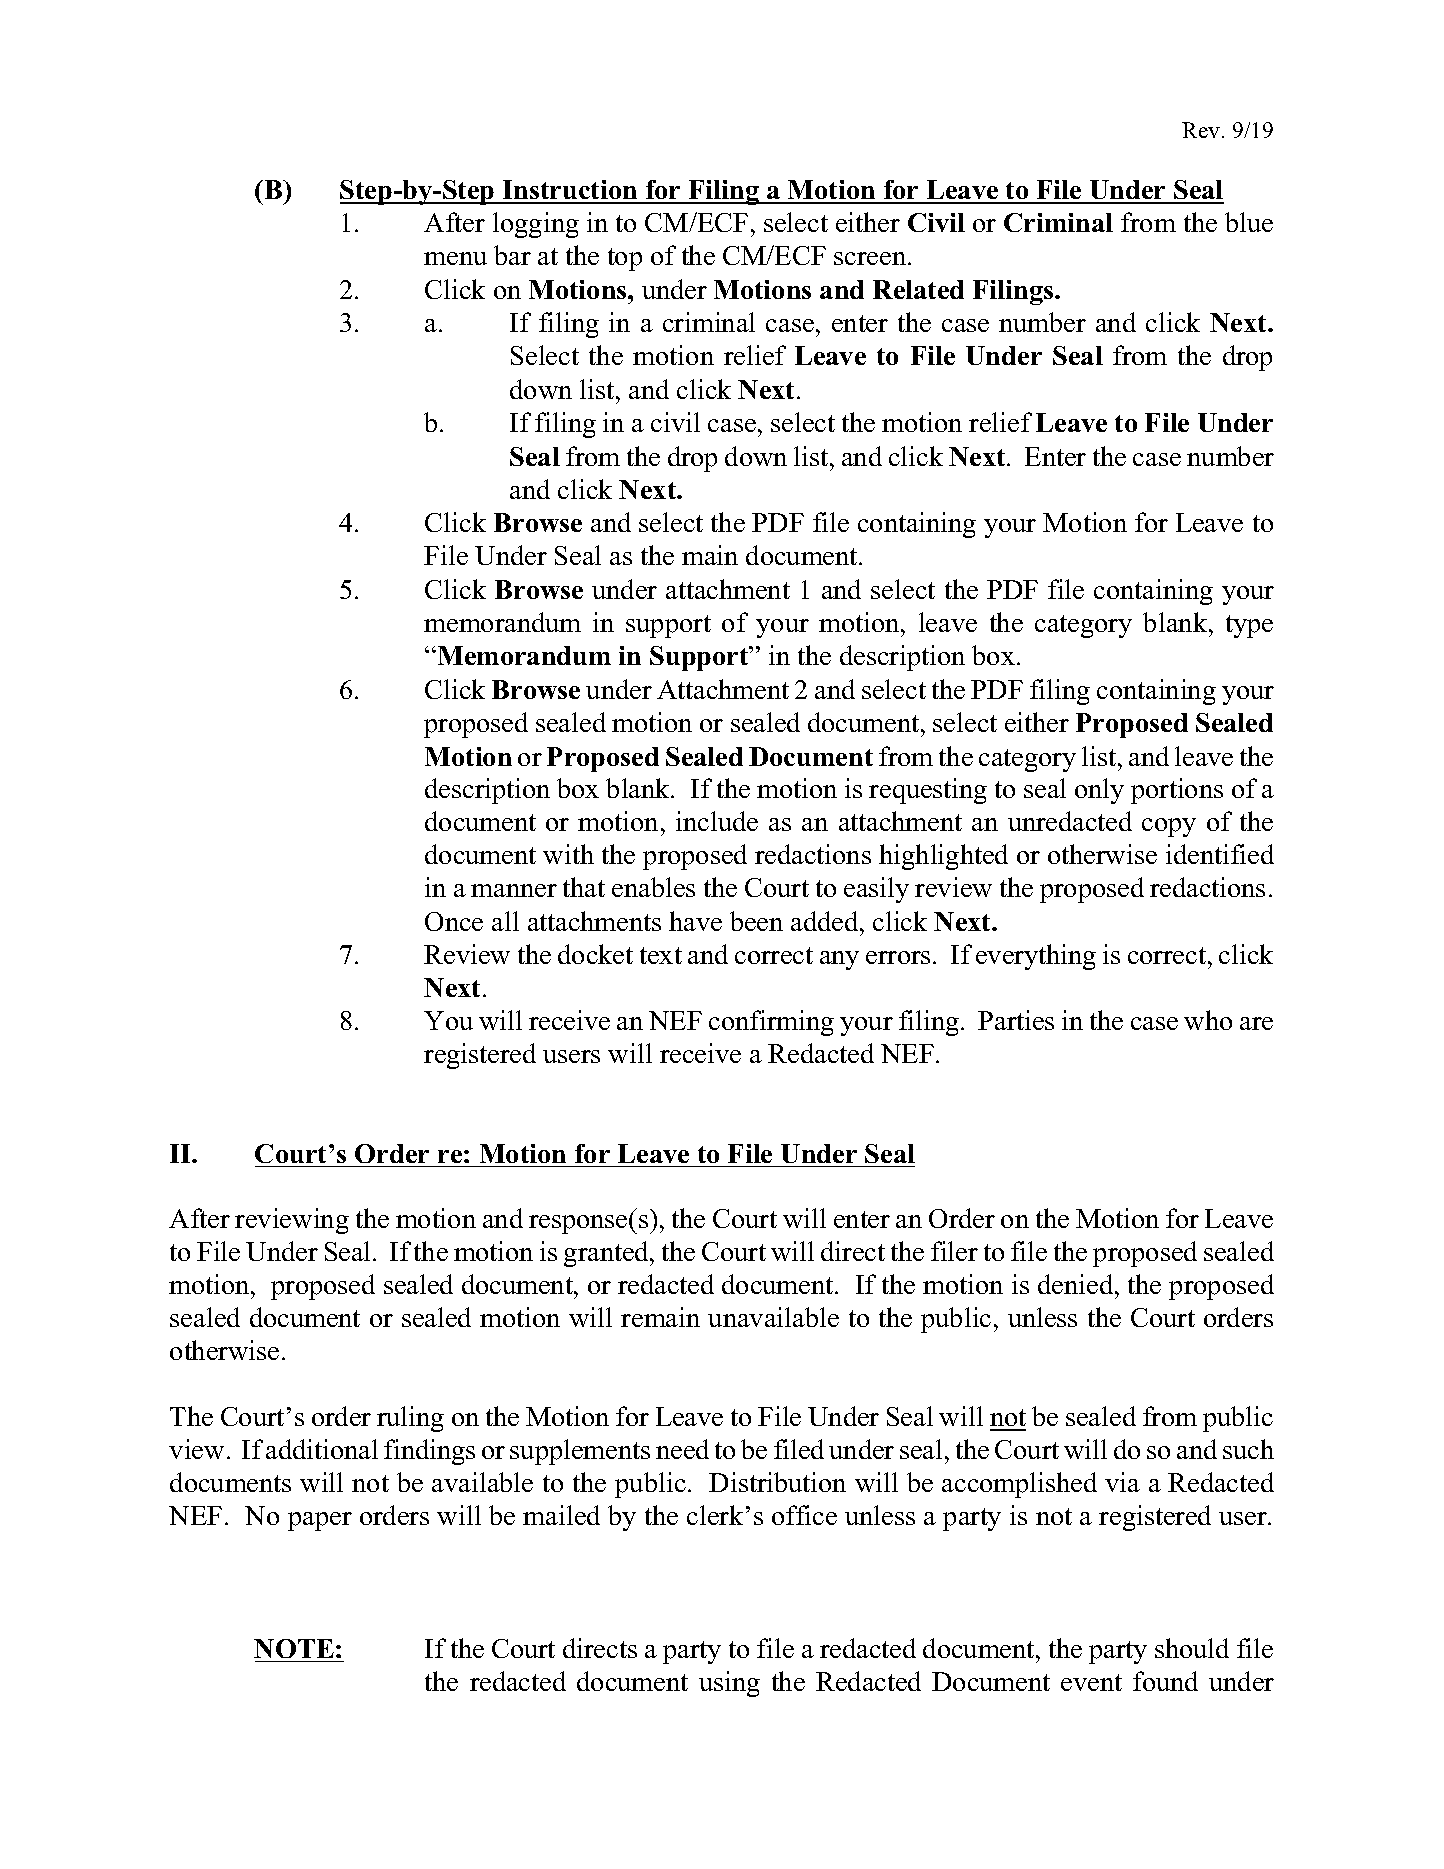  Describe the element at coordinates (729, 1684) in the screenshot. I see `using` at that location.
